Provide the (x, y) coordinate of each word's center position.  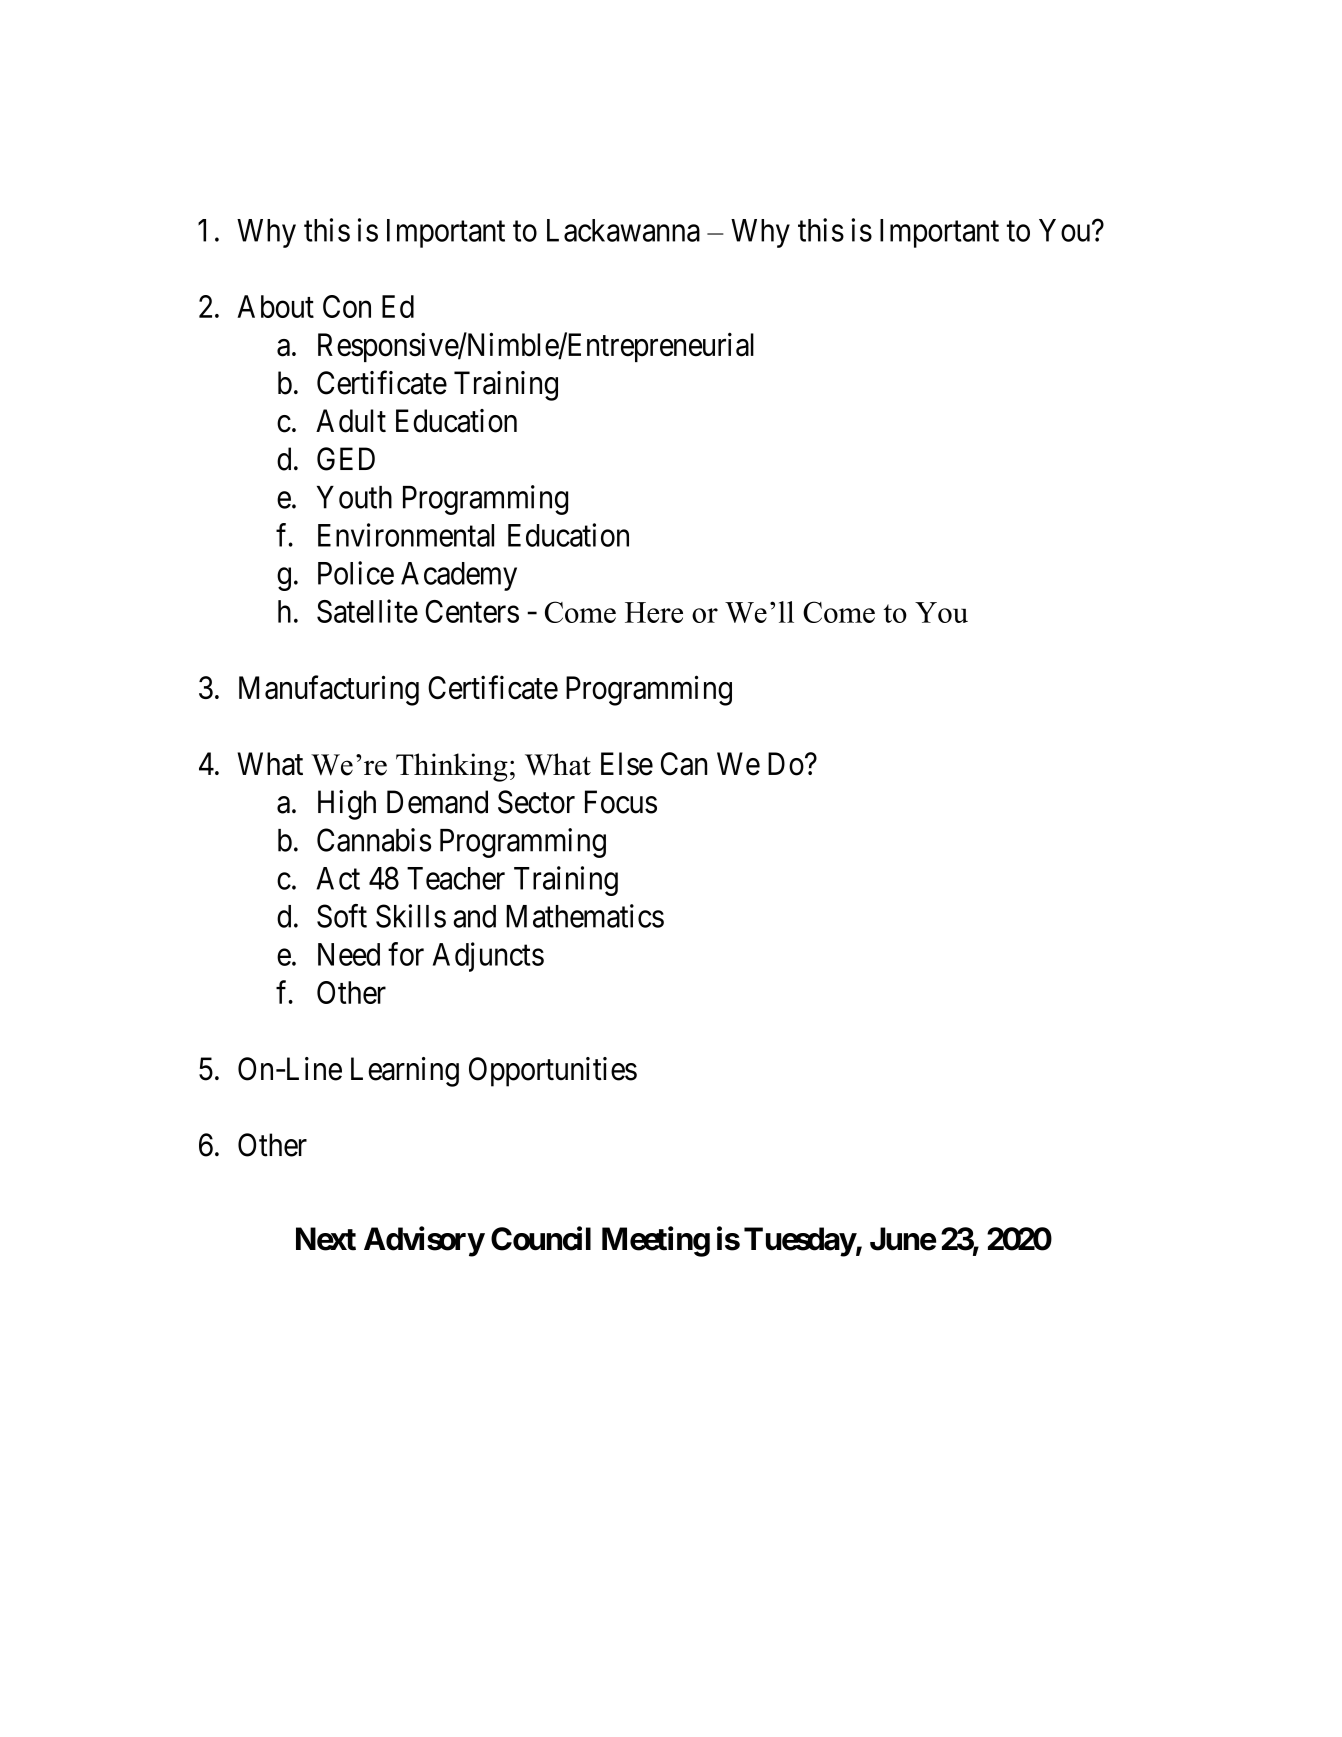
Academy (459, 576)
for (406, 954)
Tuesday (800, 1242)
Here (654, 612)
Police (356, 573)
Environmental (406, 535)
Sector (536, 802)
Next (326, 1239)
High (347, 805)
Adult (351, 421)
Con (347, 306)
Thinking (452, 767)
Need (349, 954)
